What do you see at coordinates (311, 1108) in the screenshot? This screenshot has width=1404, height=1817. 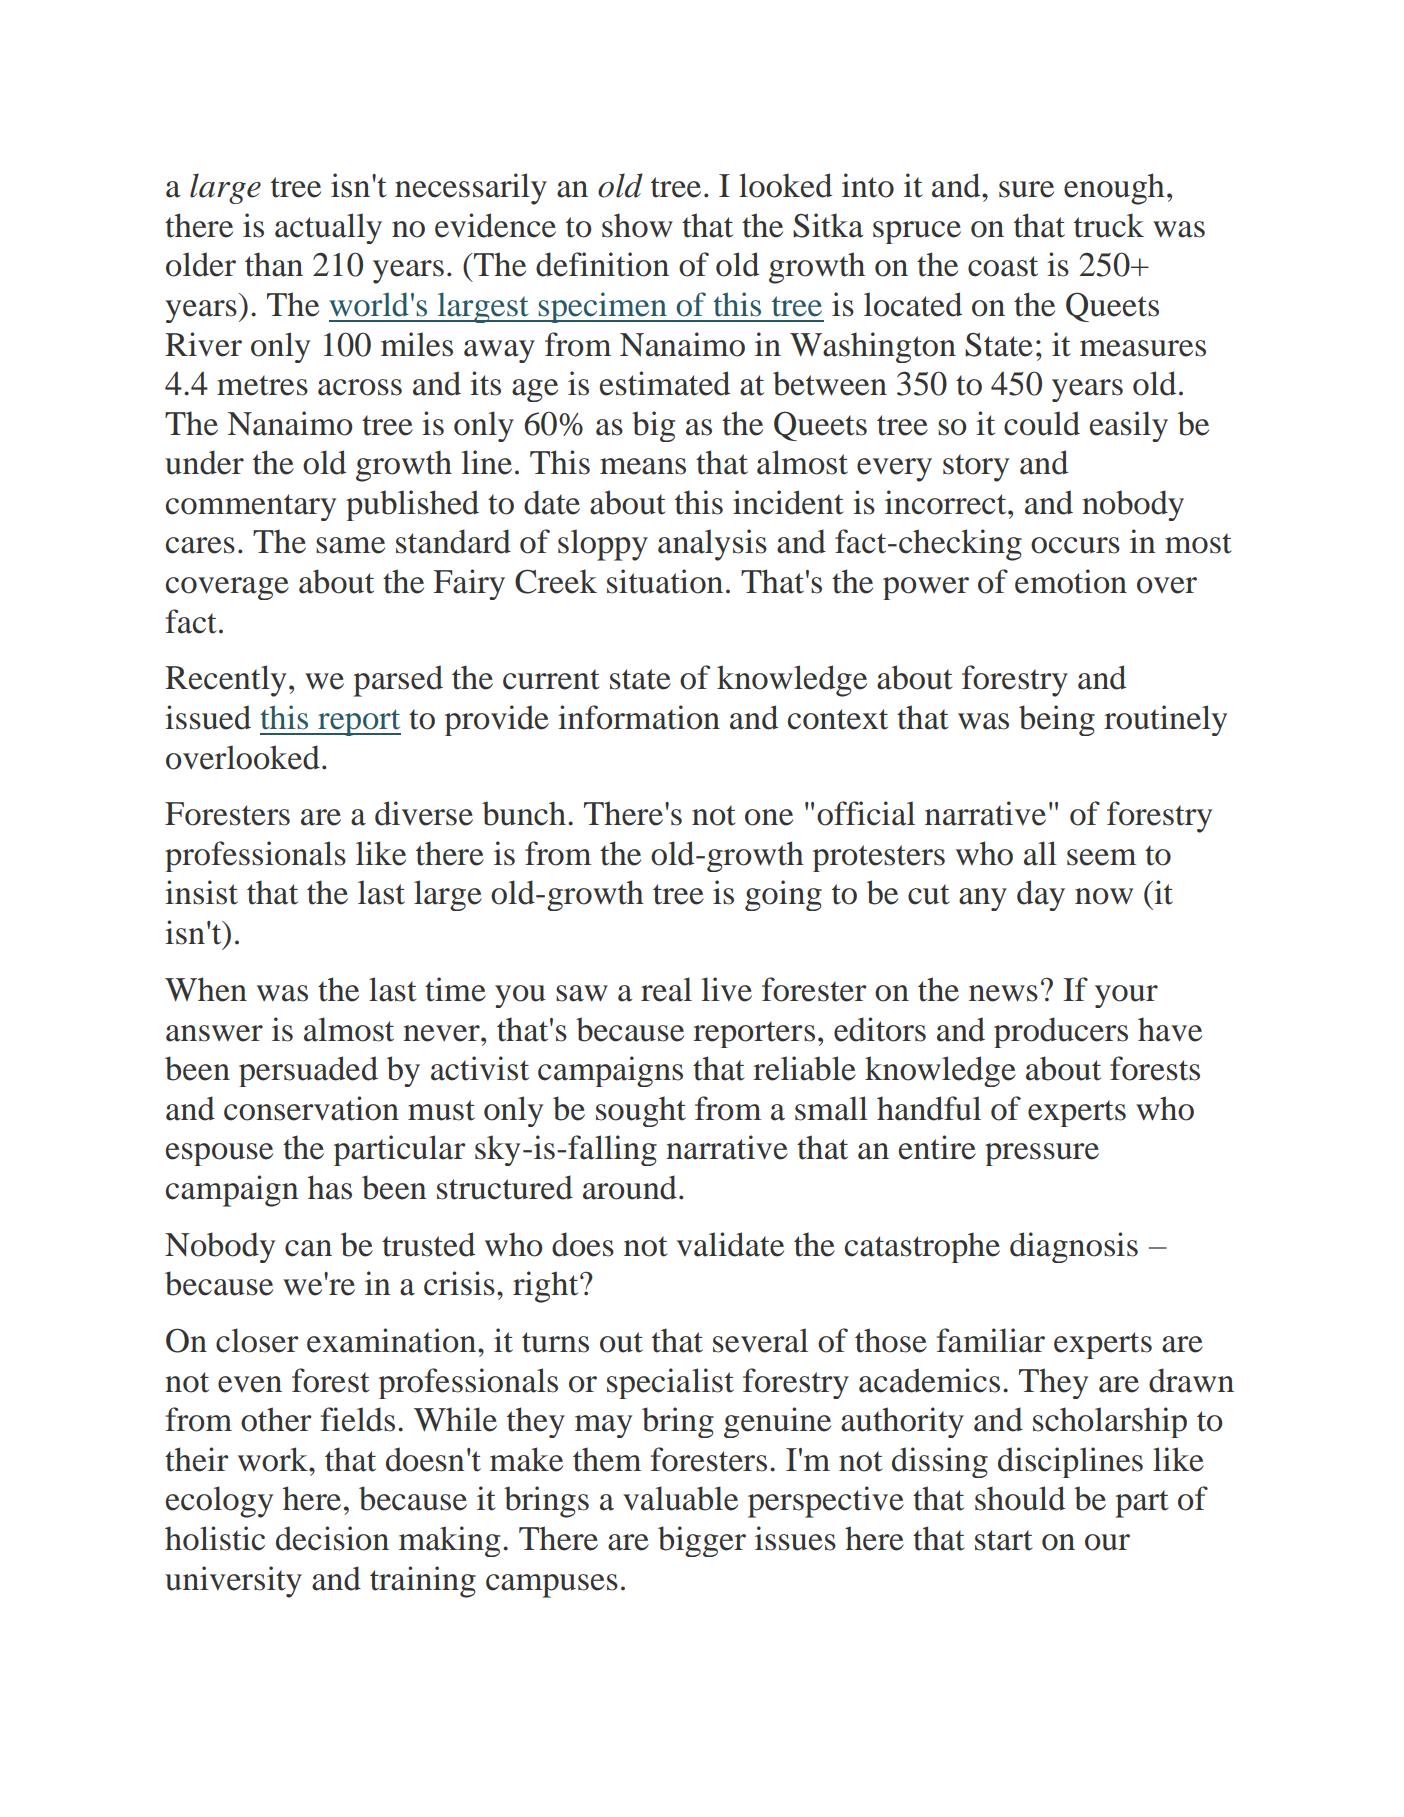 I see `conservation` at bounding box center [311, 1108].
